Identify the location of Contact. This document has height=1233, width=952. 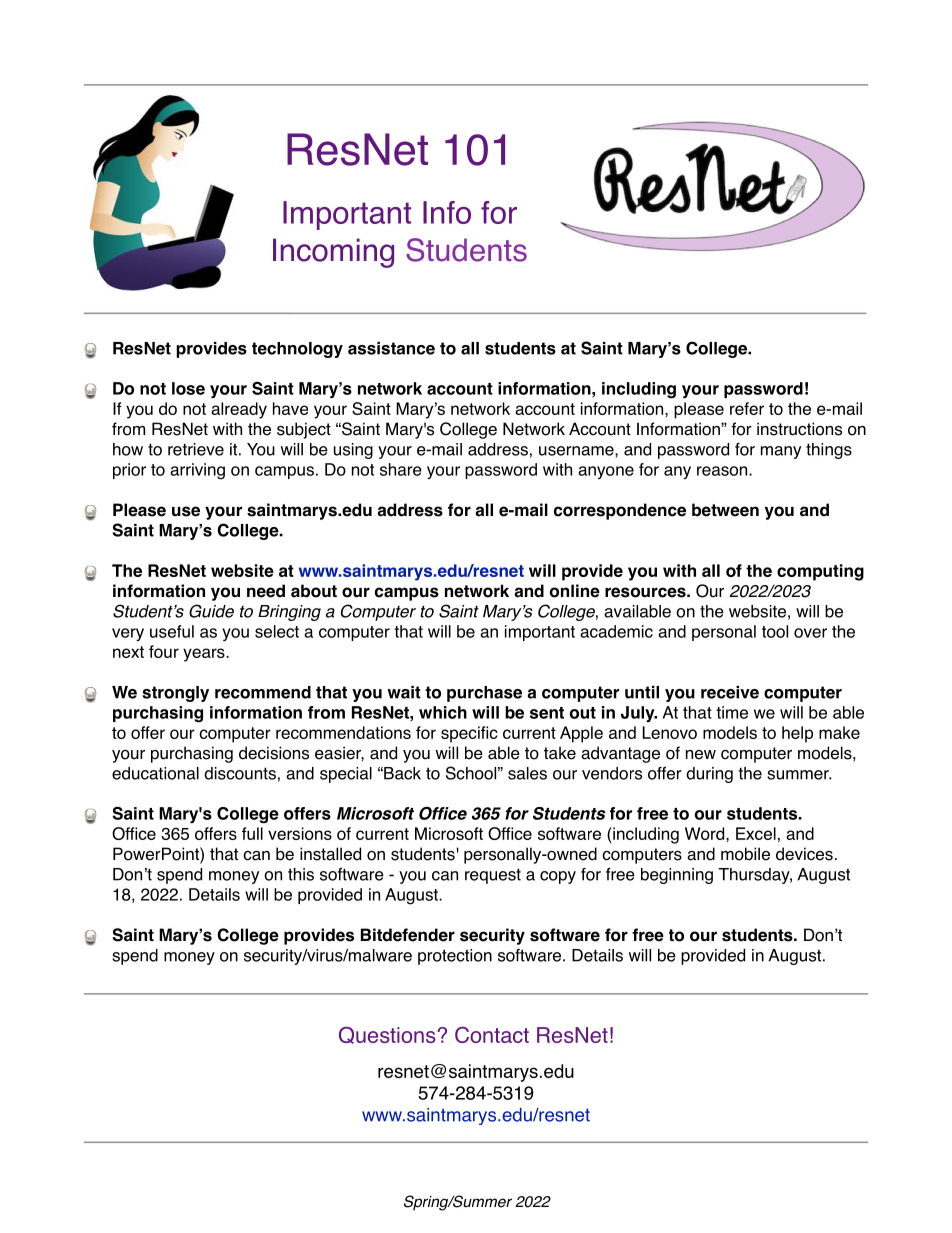
(492, 1034).
